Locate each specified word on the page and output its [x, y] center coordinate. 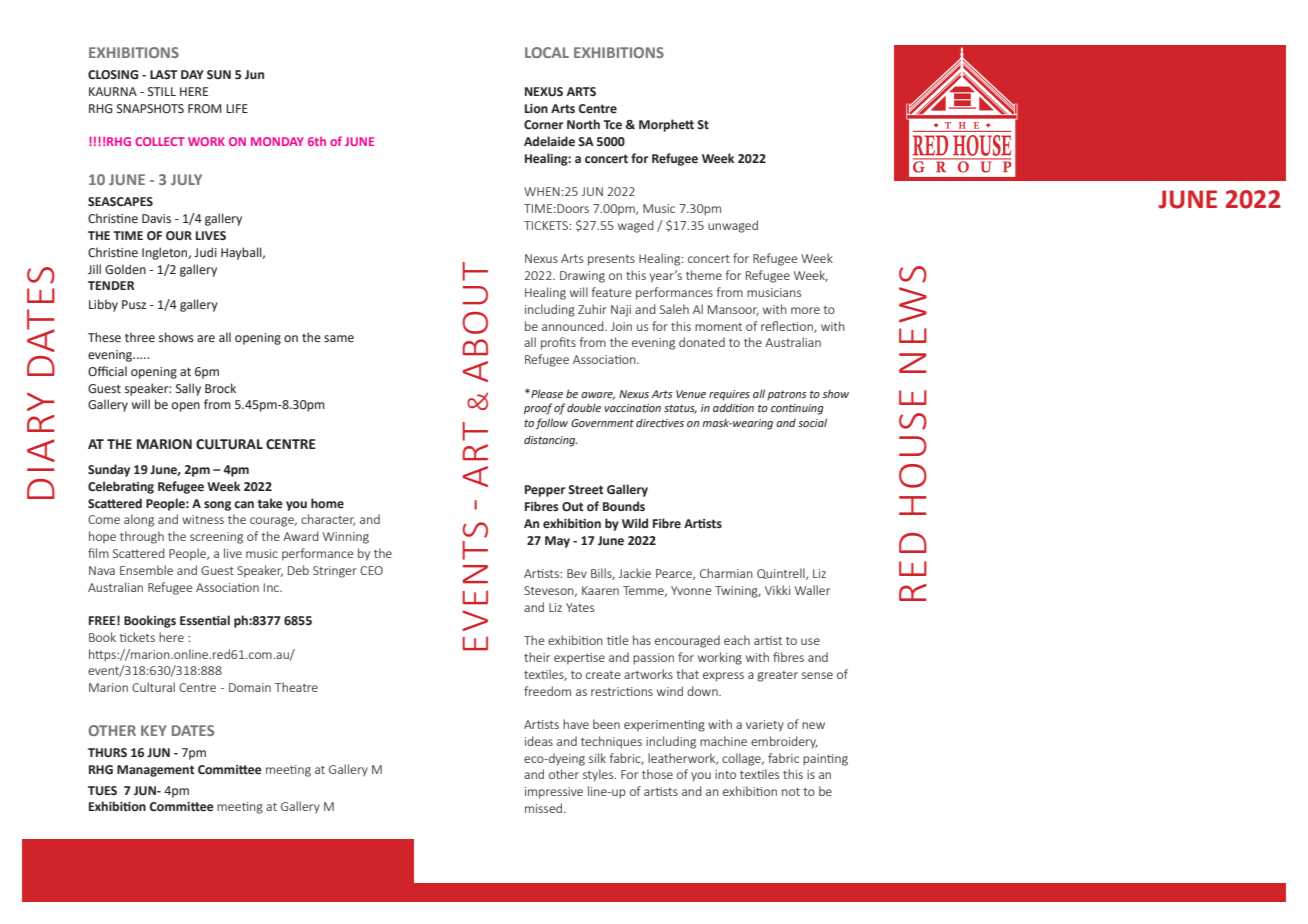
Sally [188, 389]
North [583, 124]
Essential [205, 620]
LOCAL [547, 52]
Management [155, 771]
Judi [205, 252]
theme [704, 275]
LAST [163, 74]
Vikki [777, 590]
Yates [580, 607]
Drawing [582, 277]
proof [538, 409]
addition [733, 407]
